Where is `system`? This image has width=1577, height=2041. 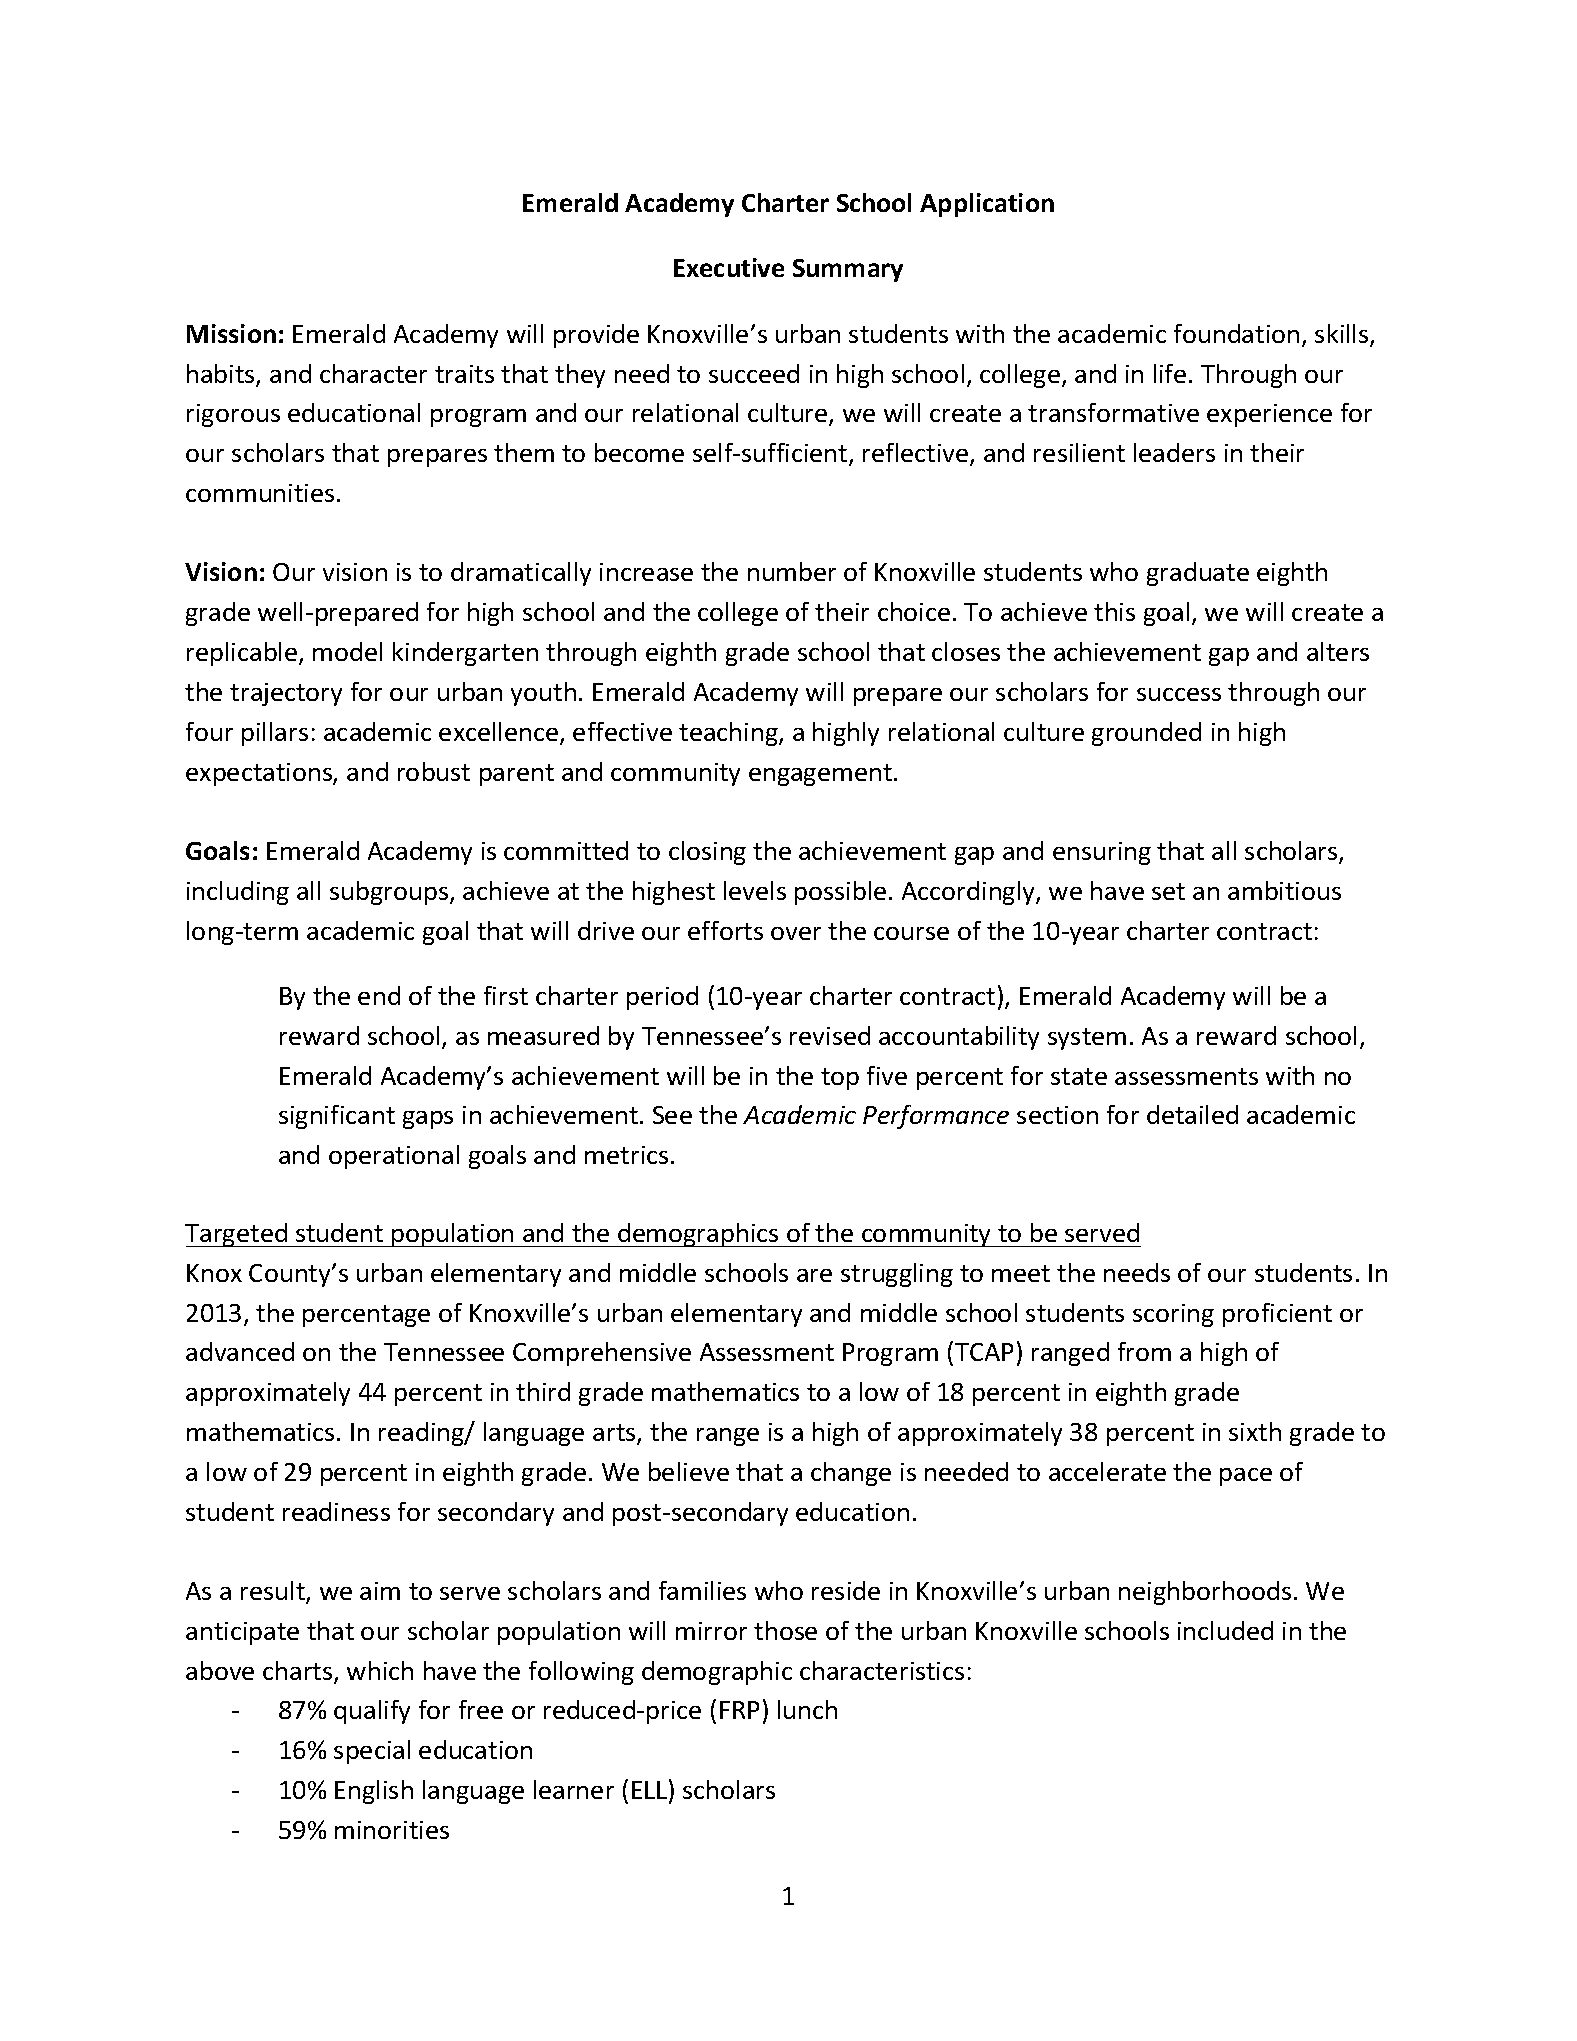 system is located at coordinates (1087, 1039).
